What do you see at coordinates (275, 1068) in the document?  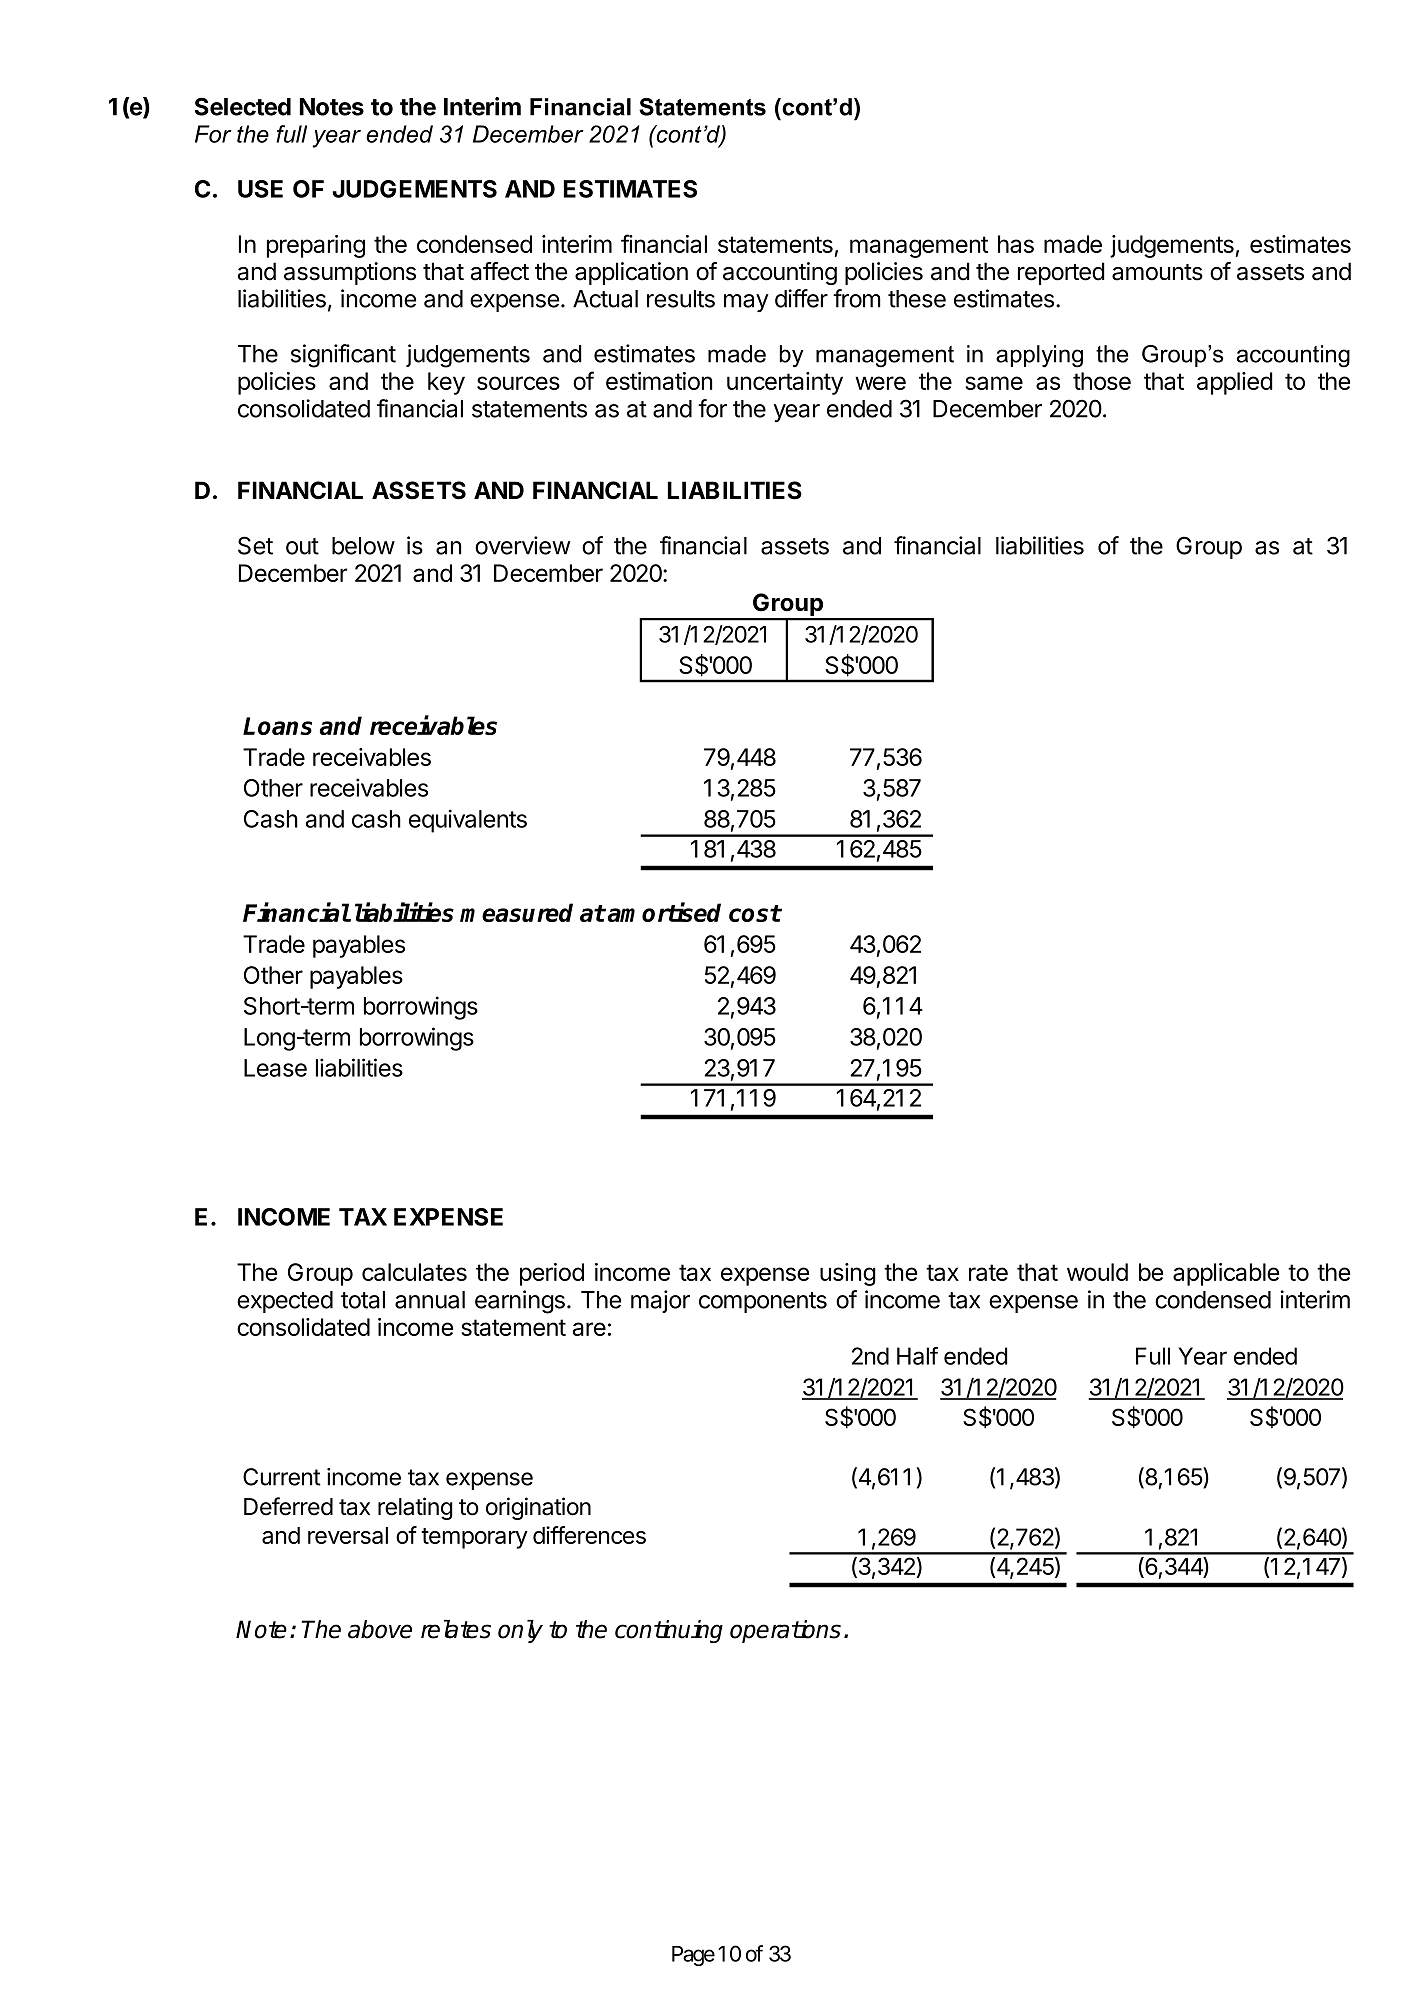 I see `Lease` at bounding box center [275, 1068].
